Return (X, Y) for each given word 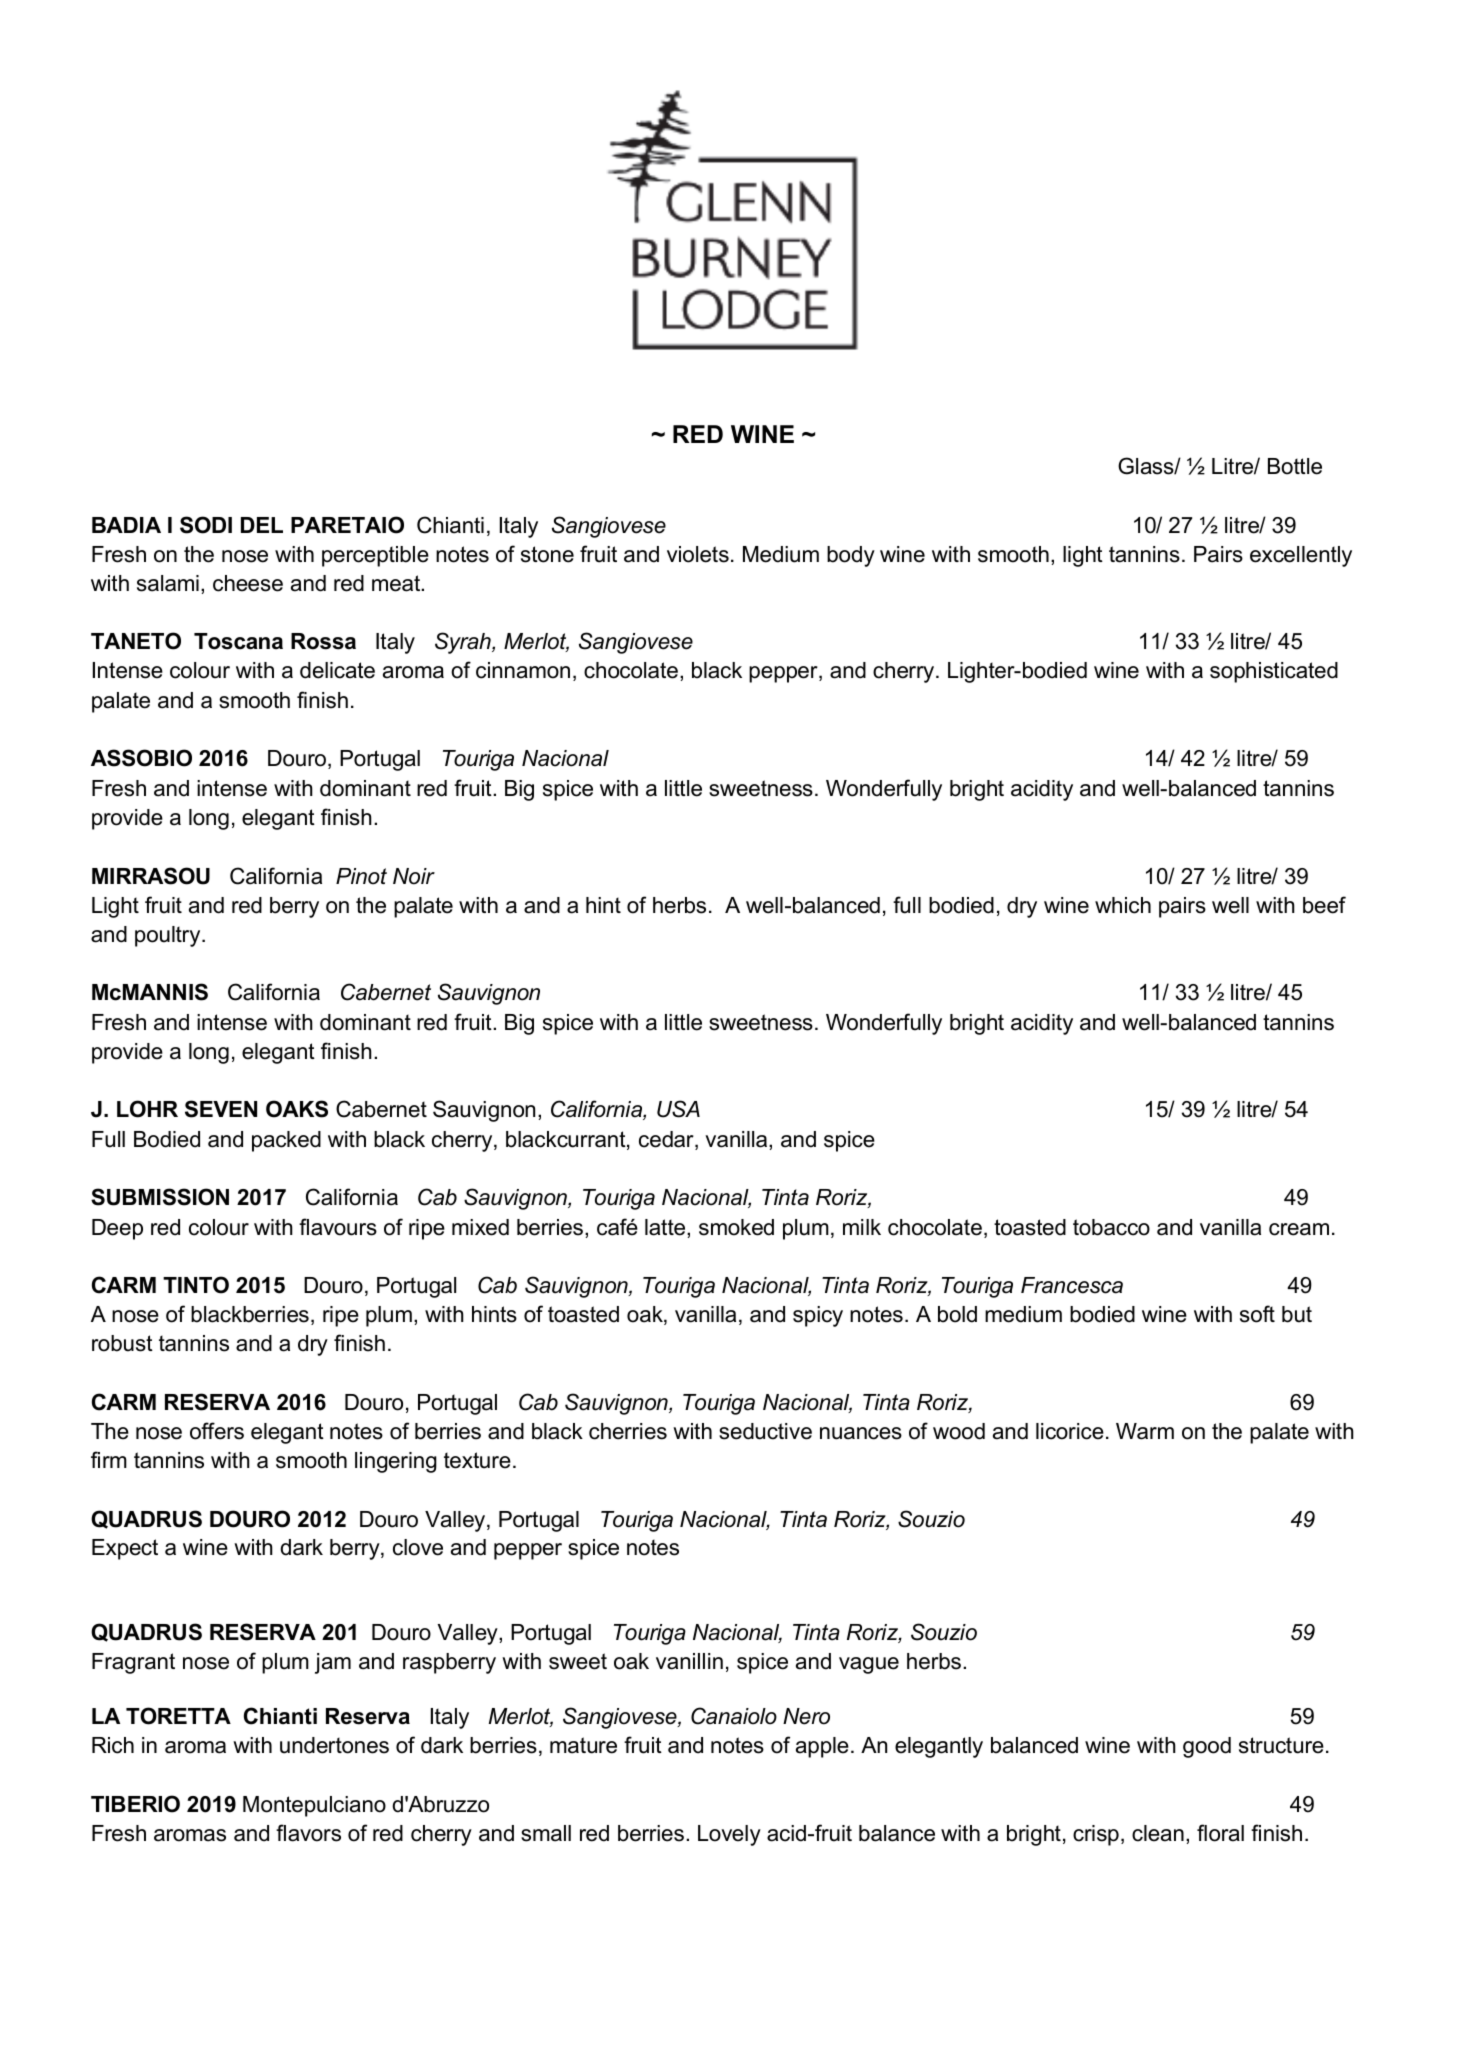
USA (678, 1109)
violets (698, 554)
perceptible (375, 556)
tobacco (1111, 1227)
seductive (765, 1431)
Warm (1145, 1431)
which (1123, 905)
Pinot (361, 876)
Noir (414, 876)
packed (286, 1141)
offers (217, 1431)
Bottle (1295, 466)
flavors (308, 1833)
